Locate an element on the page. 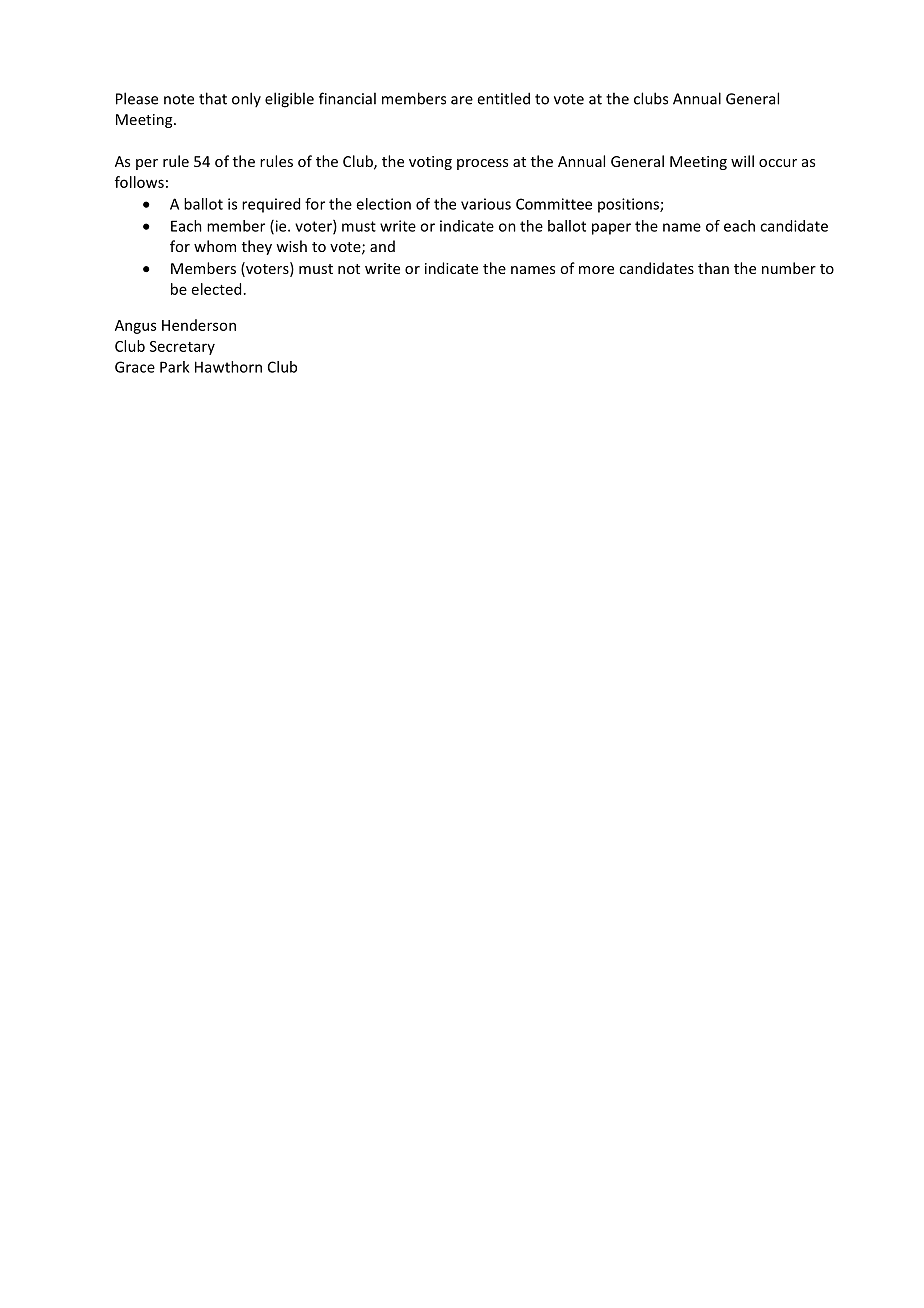  paper is located at coordinates (611, 229).
